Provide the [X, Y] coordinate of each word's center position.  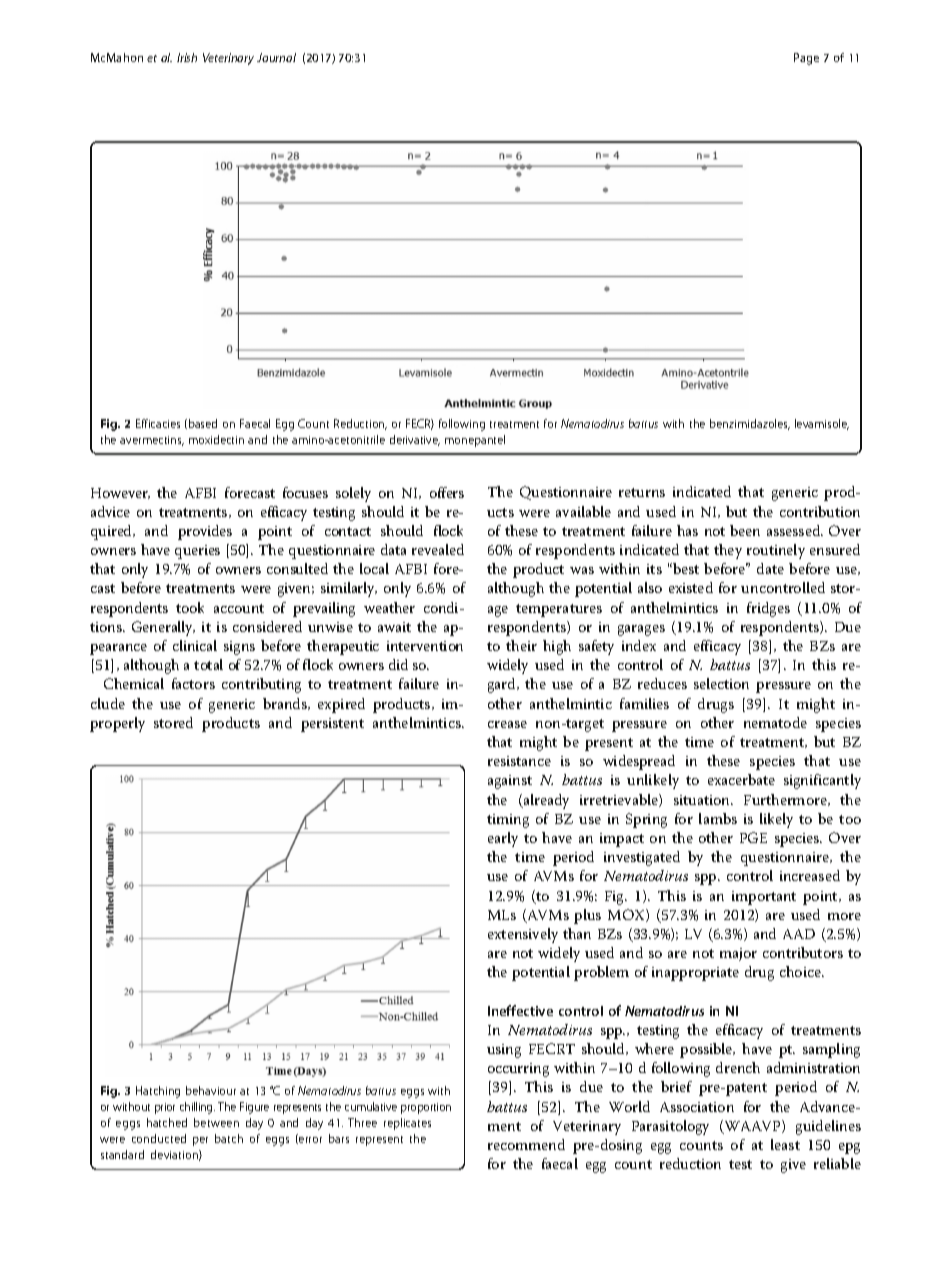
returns [642, 492]
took [190, 607]
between [216, 1122]
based [203, 423]
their [521, 645]
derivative [415, 440]
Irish [187, 57]
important [764, 898]
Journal [276, 57]
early [503, 839]
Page [806, 59]
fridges [768, 609]
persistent [332, 725]
